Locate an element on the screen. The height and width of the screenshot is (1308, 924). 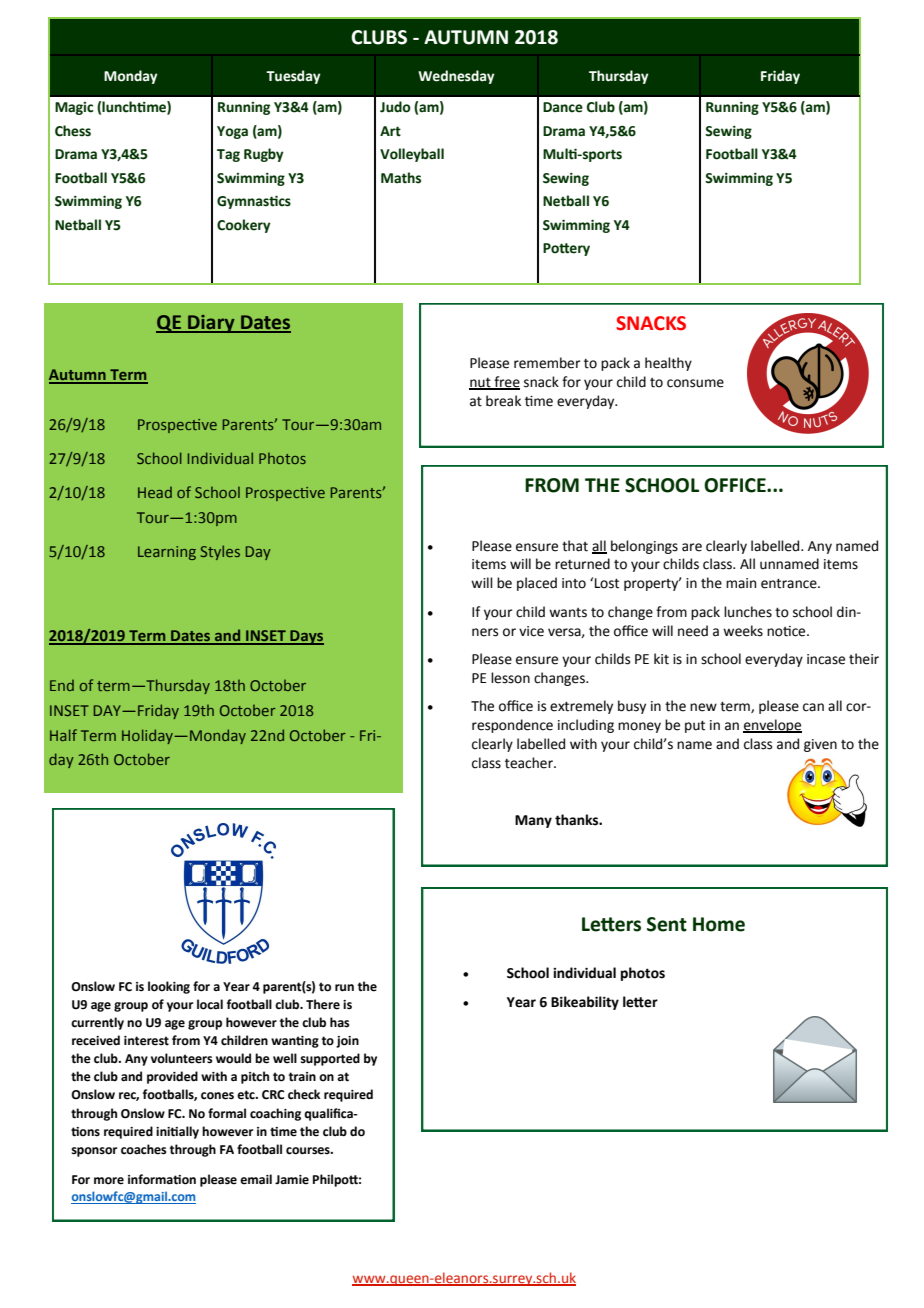
break is located at coordinates (503, 401).
